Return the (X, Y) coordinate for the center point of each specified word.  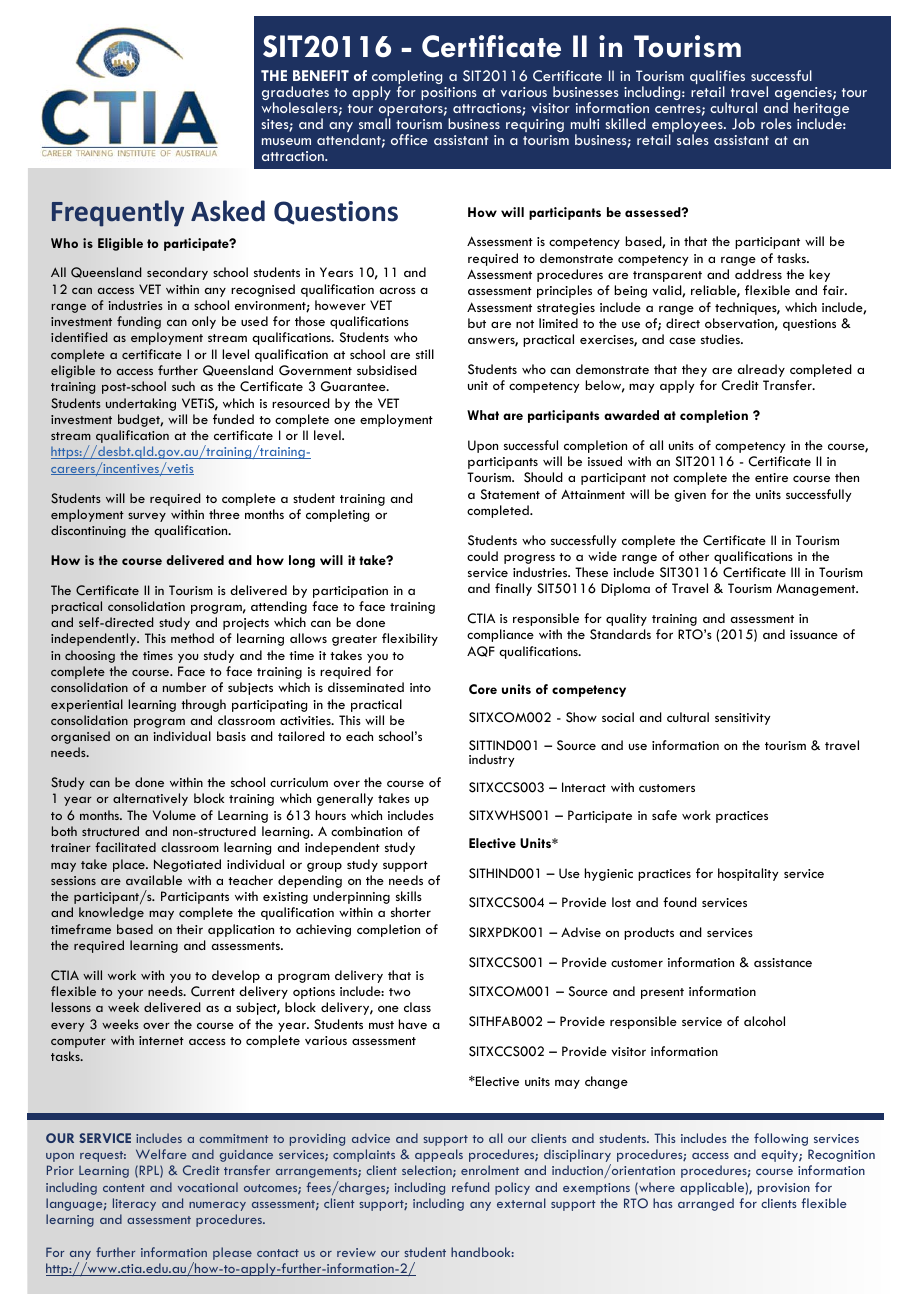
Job (743, 124)
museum (286, 141)
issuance (814, 634)
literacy (134, 1204)
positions (448, 93)
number (184, 687)
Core (483, 689)
